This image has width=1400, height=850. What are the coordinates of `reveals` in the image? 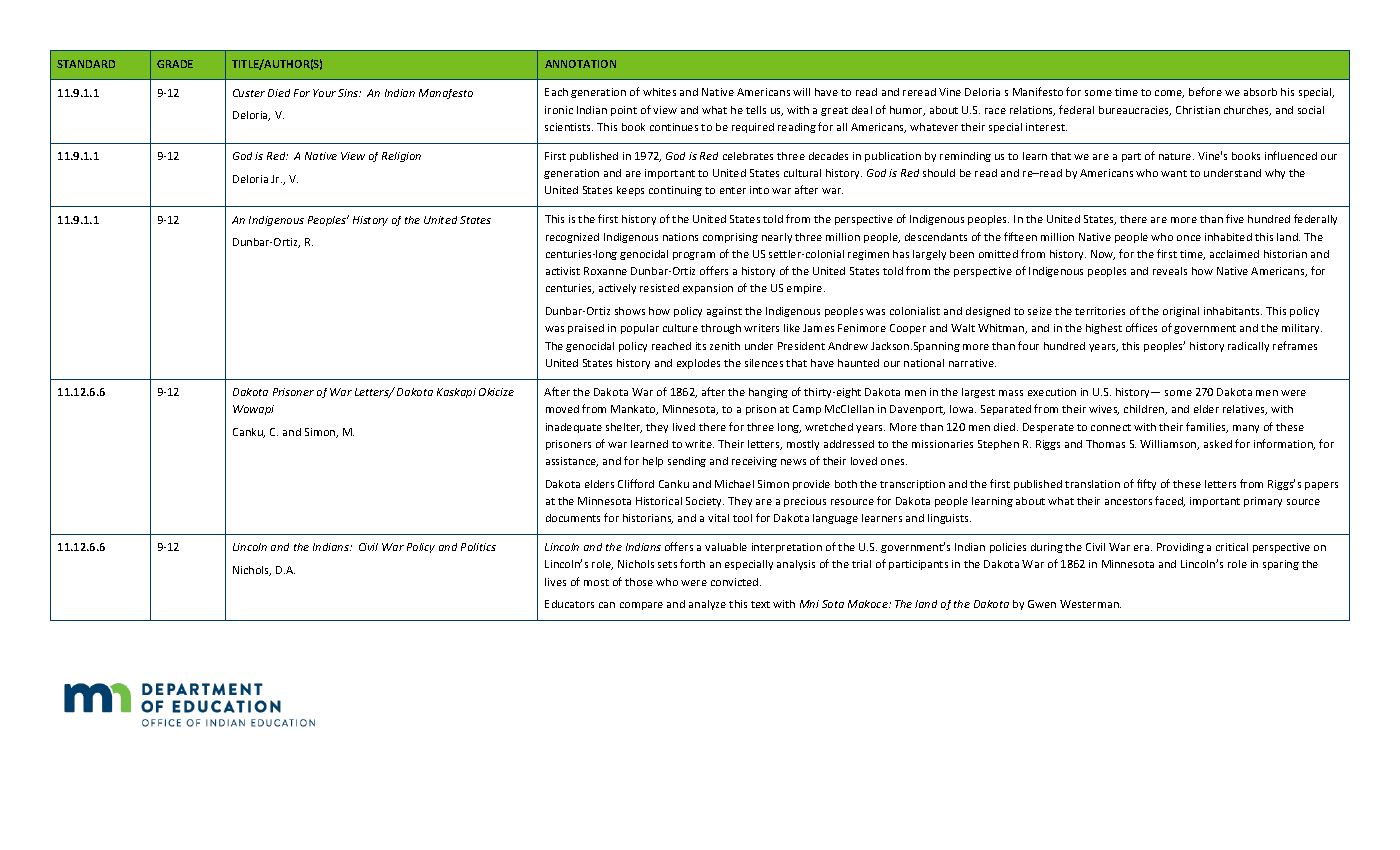 It's located at (1170, 271).
